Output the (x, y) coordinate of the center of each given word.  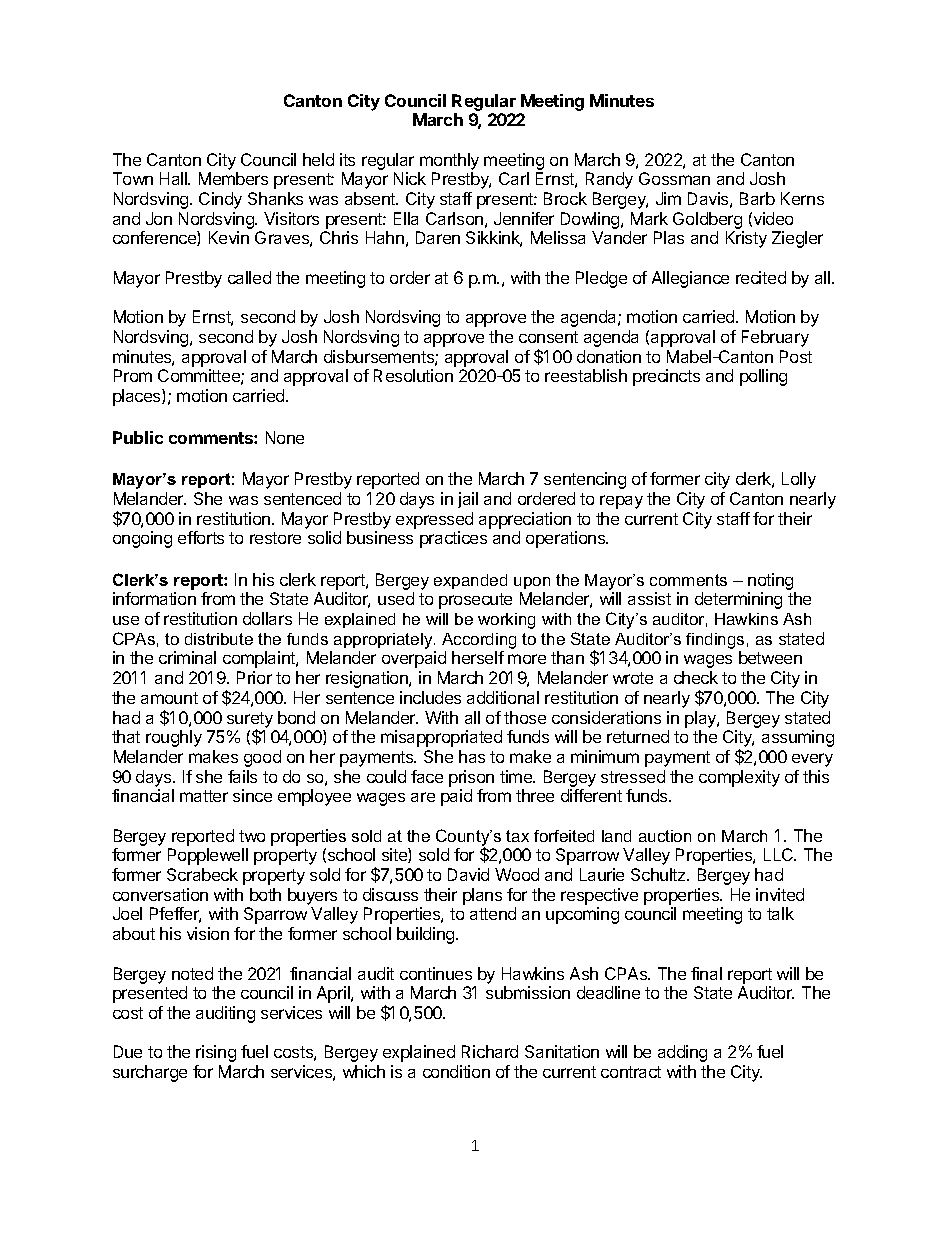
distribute (219, 639)
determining (738, 600)
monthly (449, 161)
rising (216, 1053)
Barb (757, 198)
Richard (490, 1051)
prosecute (475, 601)
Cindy (220, 200)
